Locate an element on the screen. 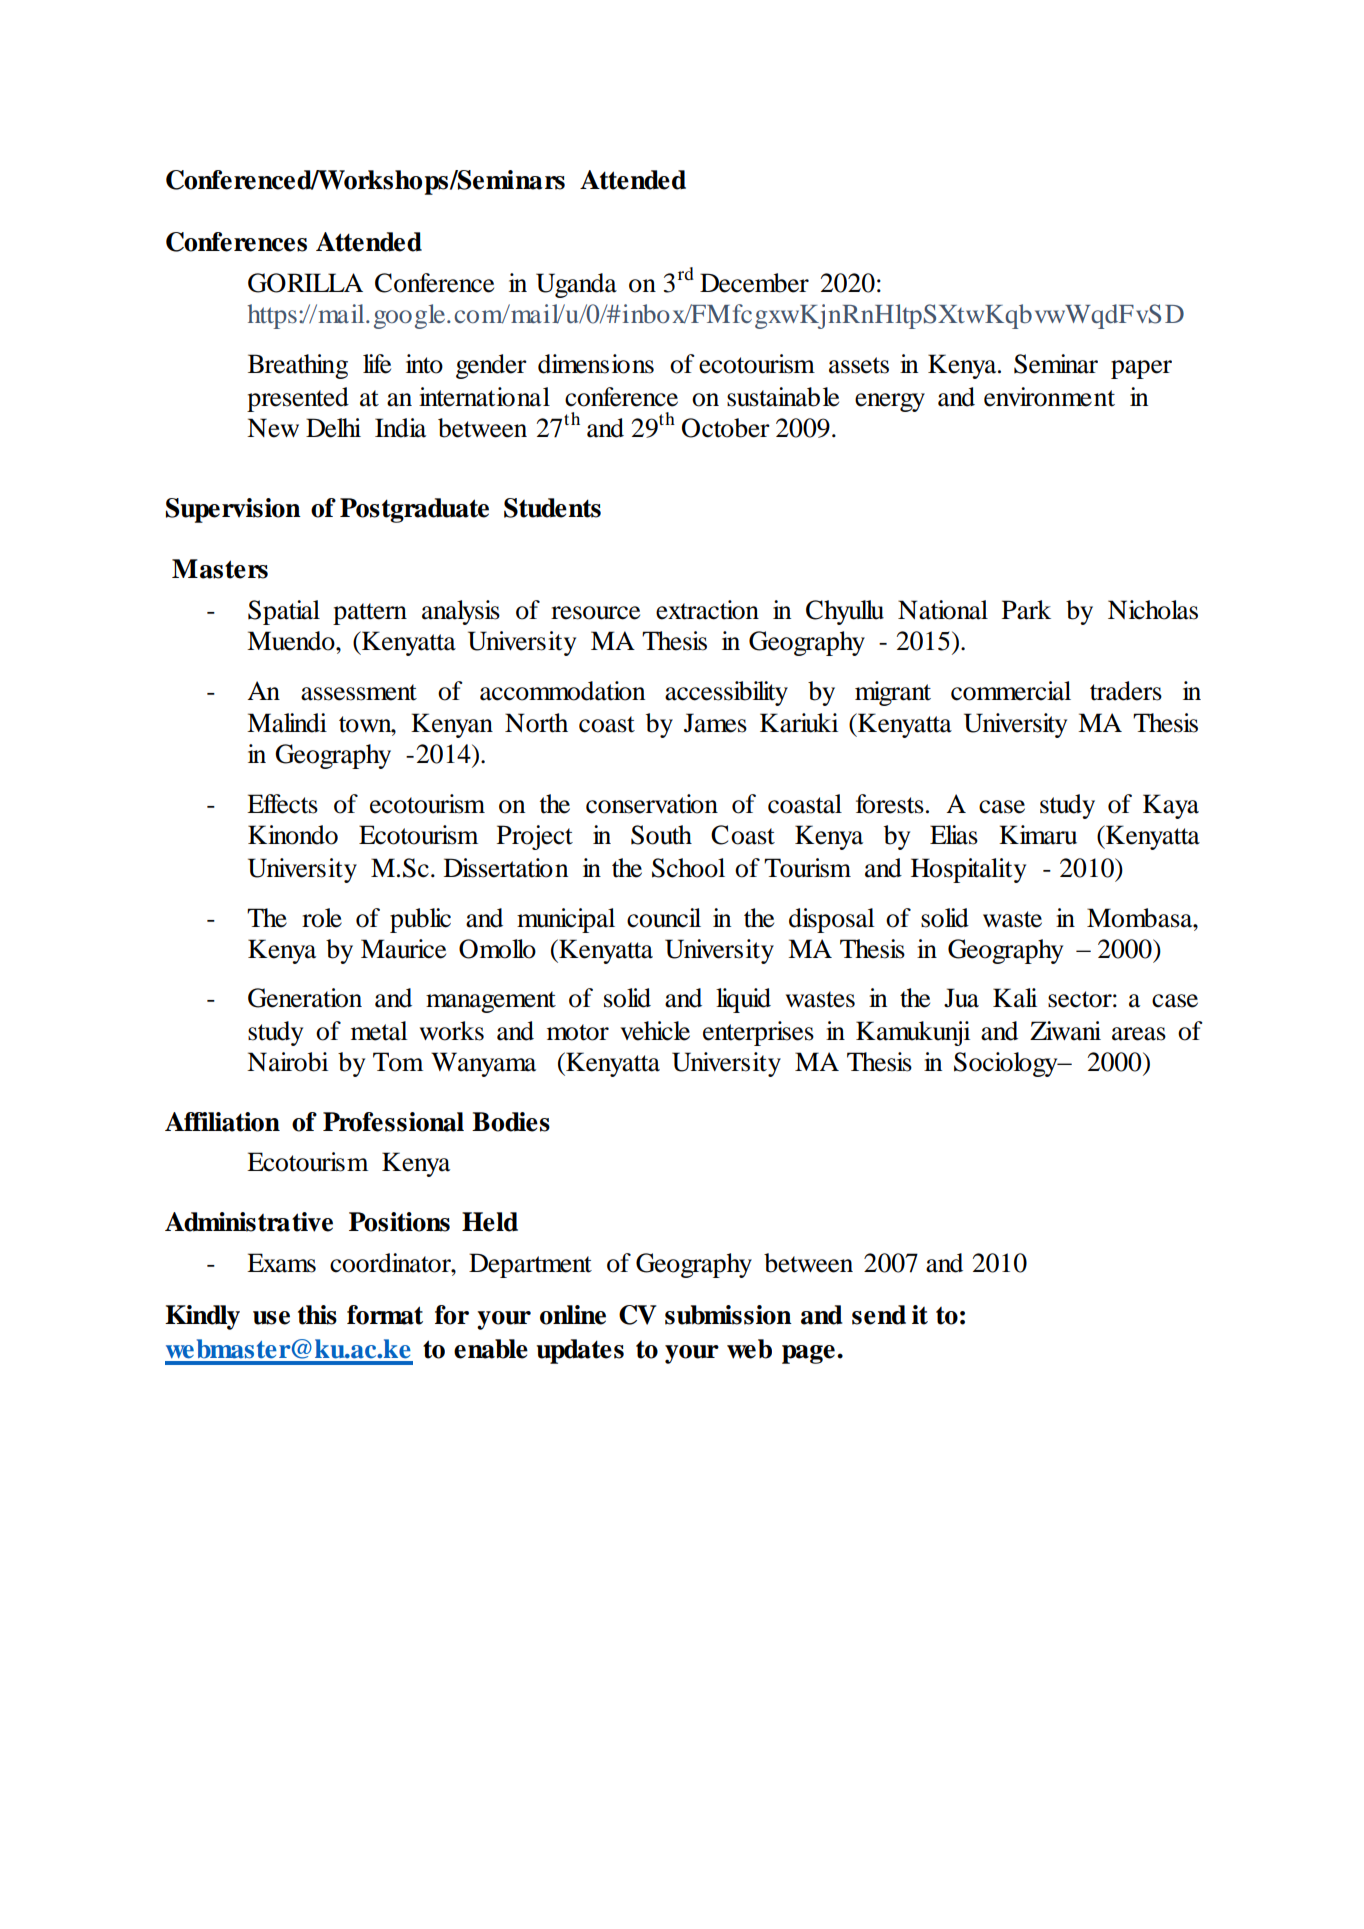 This screenshot has width=1364, height=1929. South is located at coordinates (661, 835).
